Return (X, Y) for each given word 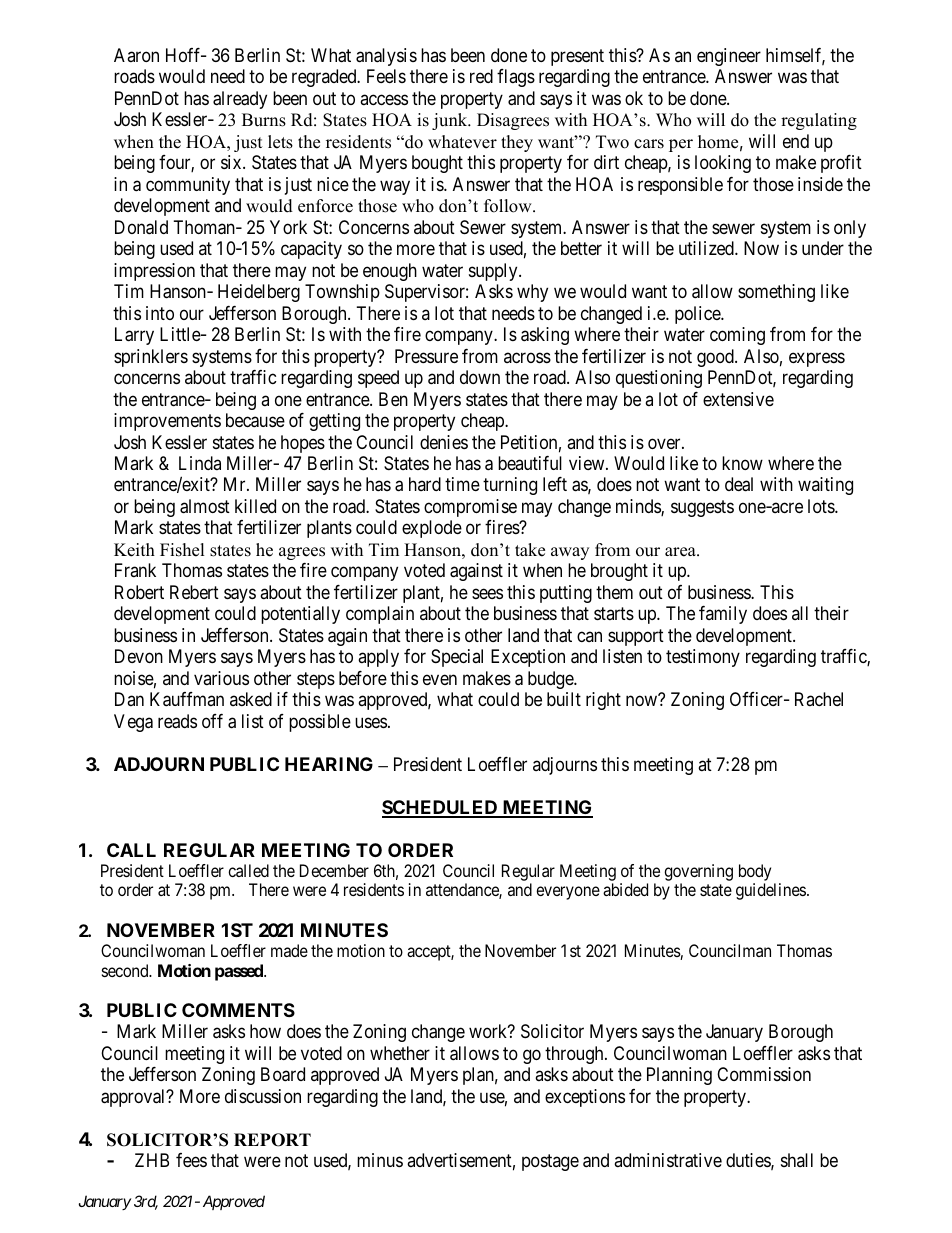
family (723, 615)
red (481, 76)
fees (191, 1160)
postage (550, 1162)
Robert (139, 592)
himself (795, 56)
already (240, 100)
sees (487, 593)
